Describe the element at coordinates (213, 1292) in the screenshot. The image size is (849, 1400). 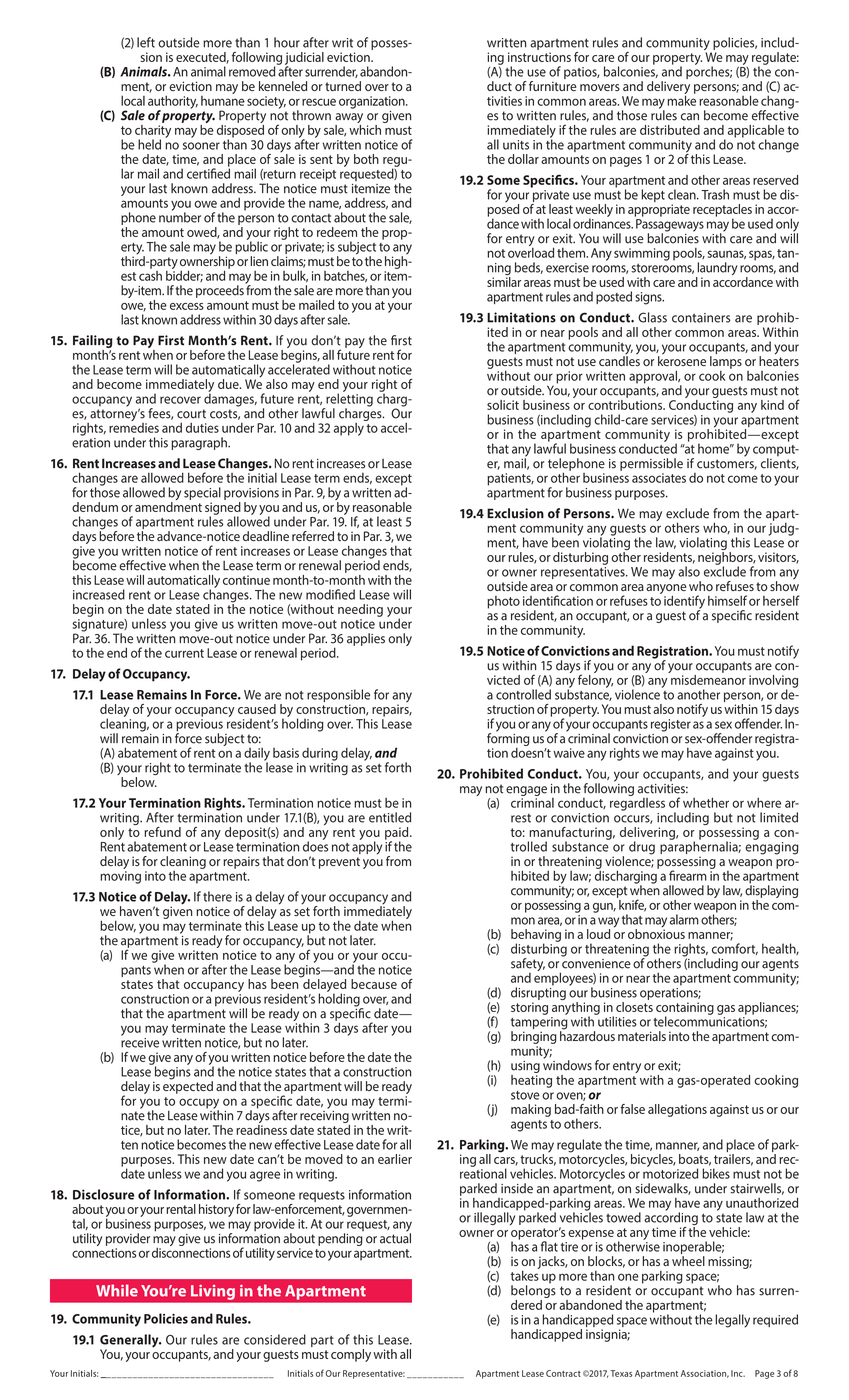
I see `Living` at that location.
